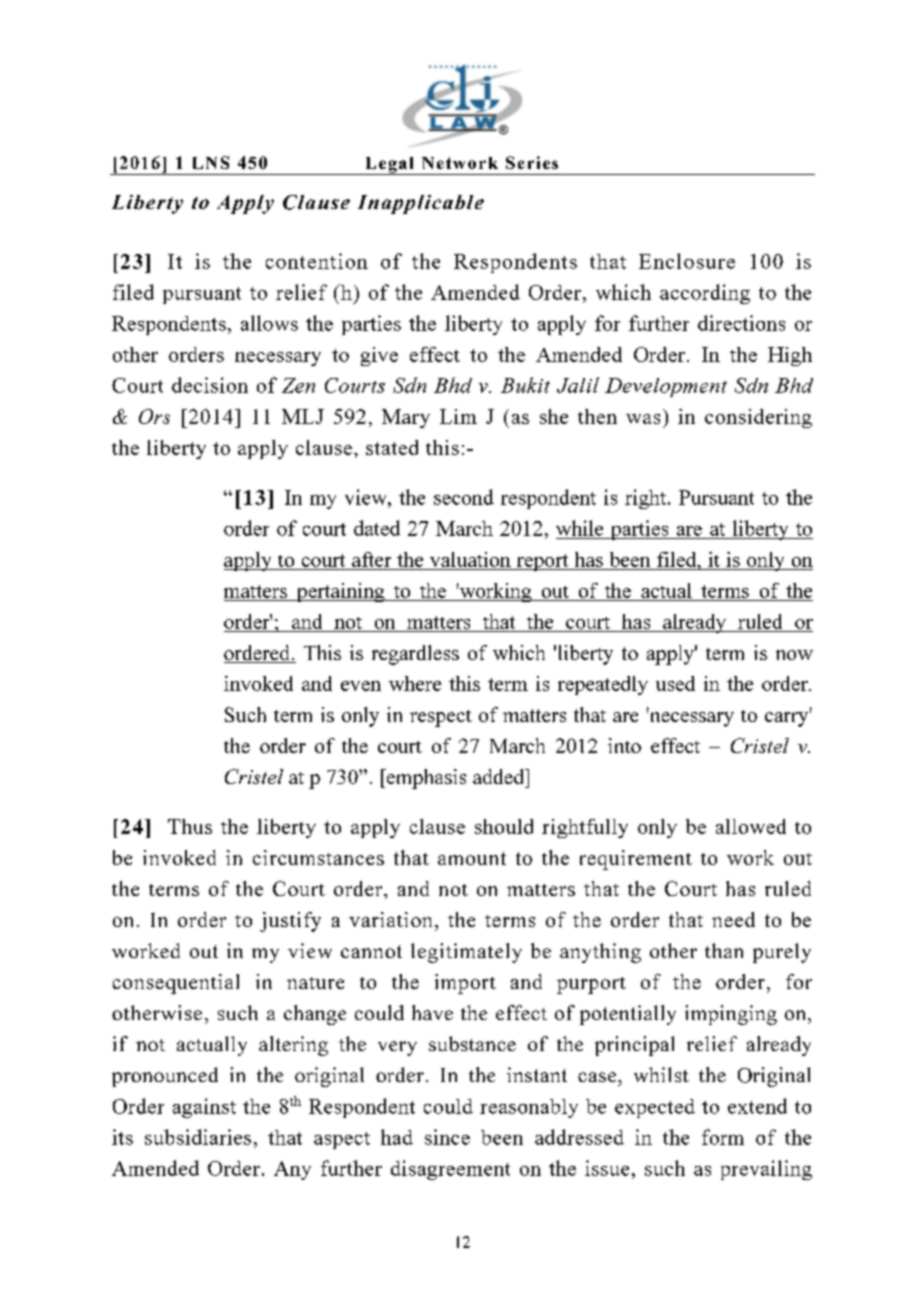 The image size is (924, 1308). I want to click on Enclosure, so click(687, 261).
